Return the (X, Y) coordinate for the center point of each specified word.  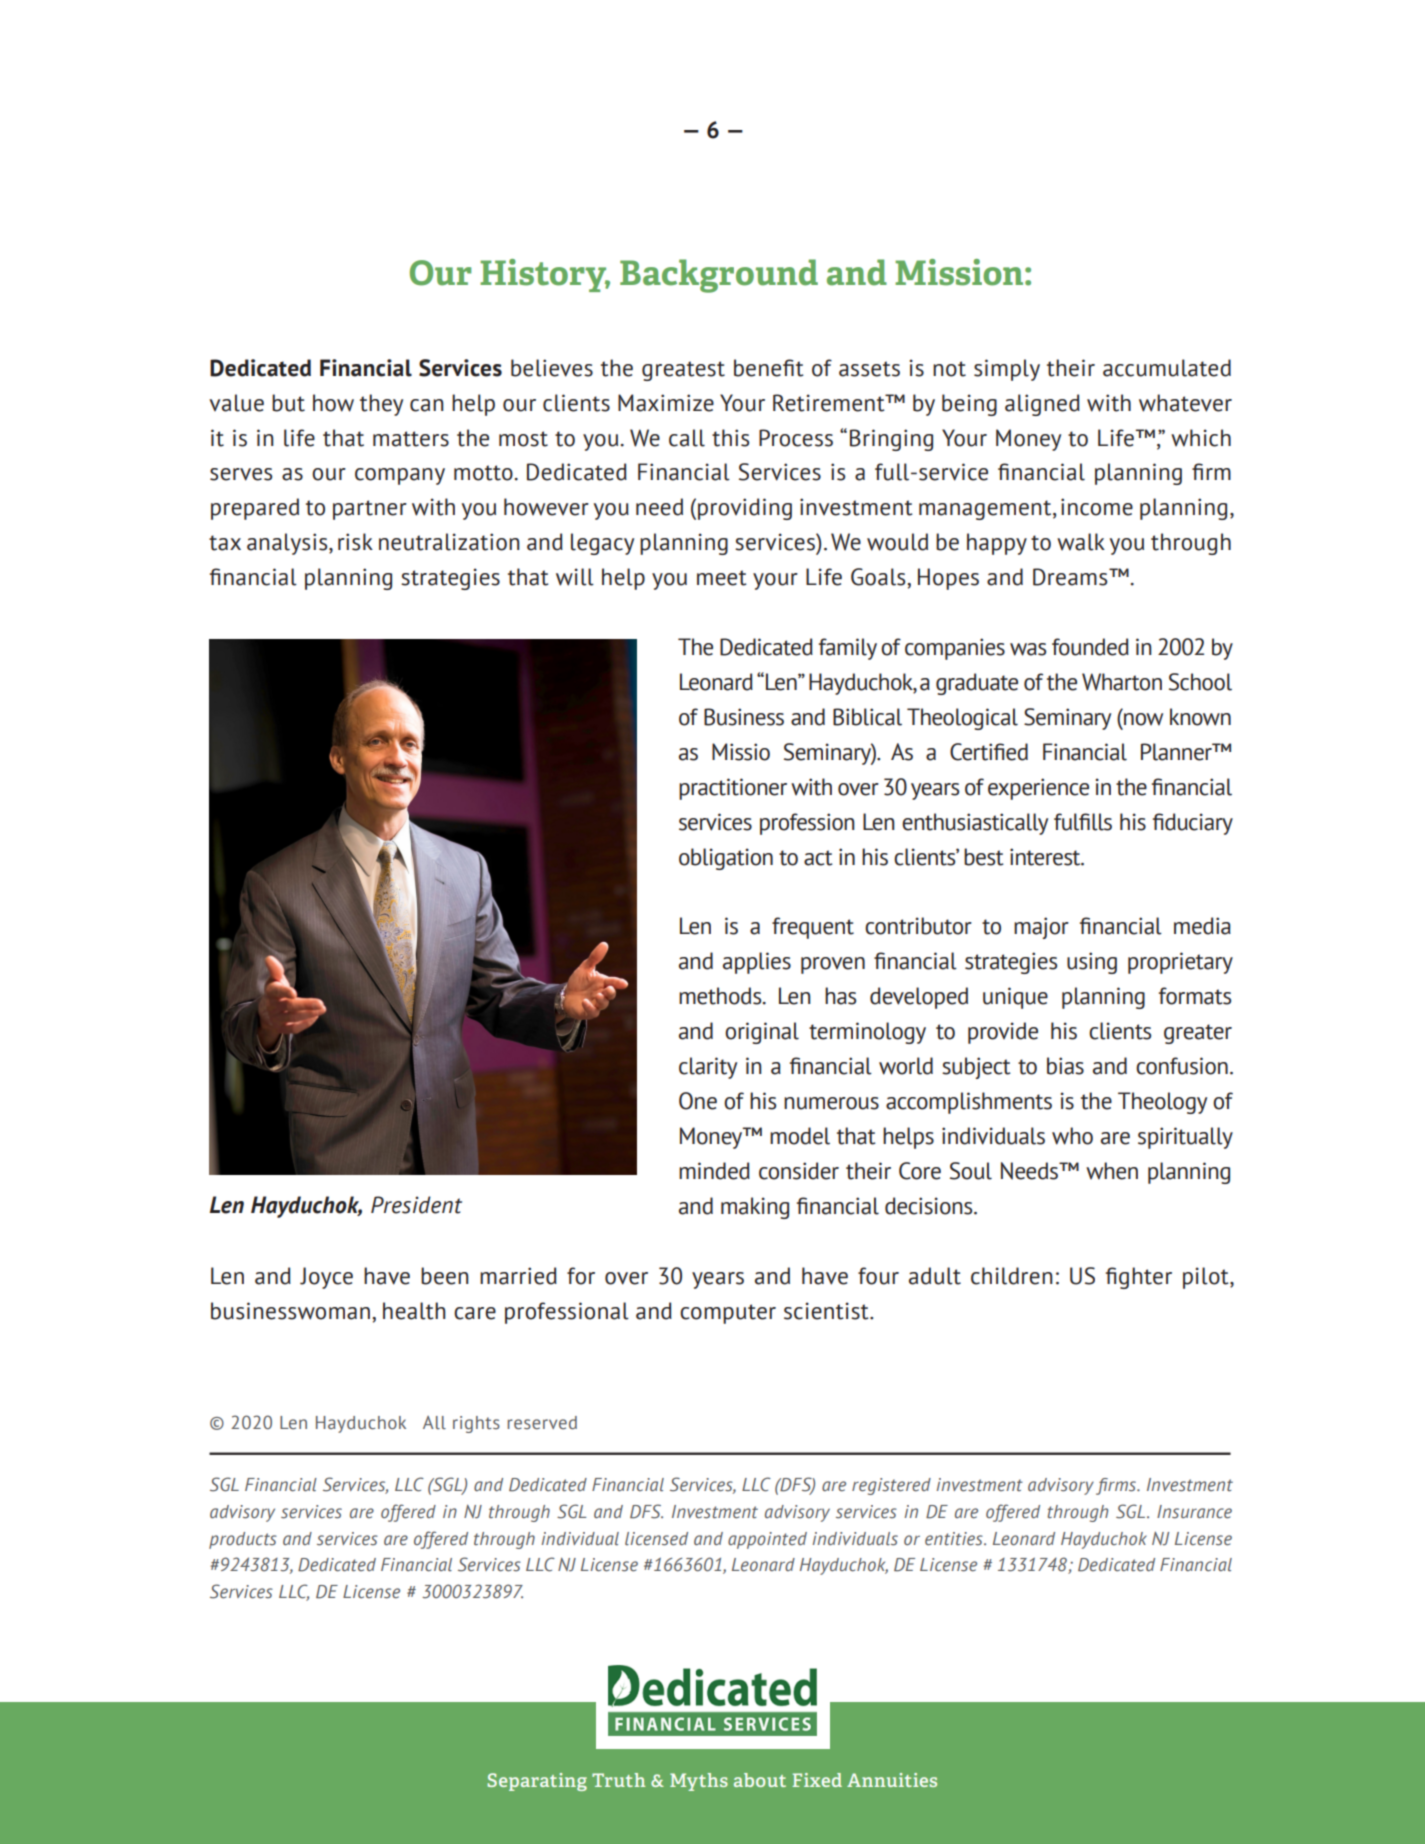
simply (1007, 370)
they (381, 405)
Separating (537, 1782)
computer (728, 1314)
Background (719, 276)
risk (355, 542)
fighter (1139, 1278)
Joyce (326, 1278)
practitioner (733, 789)
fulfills (1083, 822)
